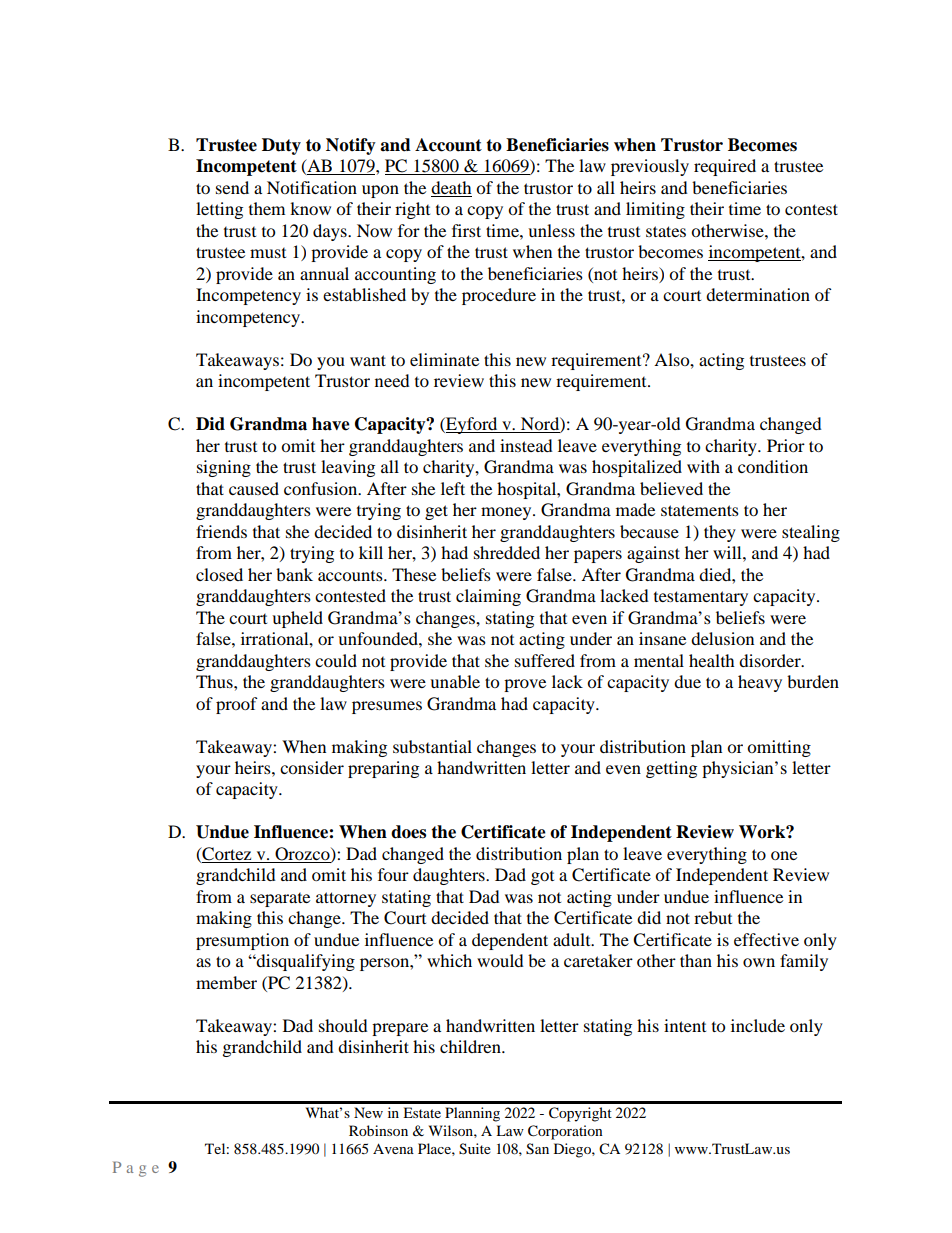 The image size is (952, 1233). What do you see at coordinates (725, 167) in the screenshot?
I see `required` at bounding box center [725, 167].
